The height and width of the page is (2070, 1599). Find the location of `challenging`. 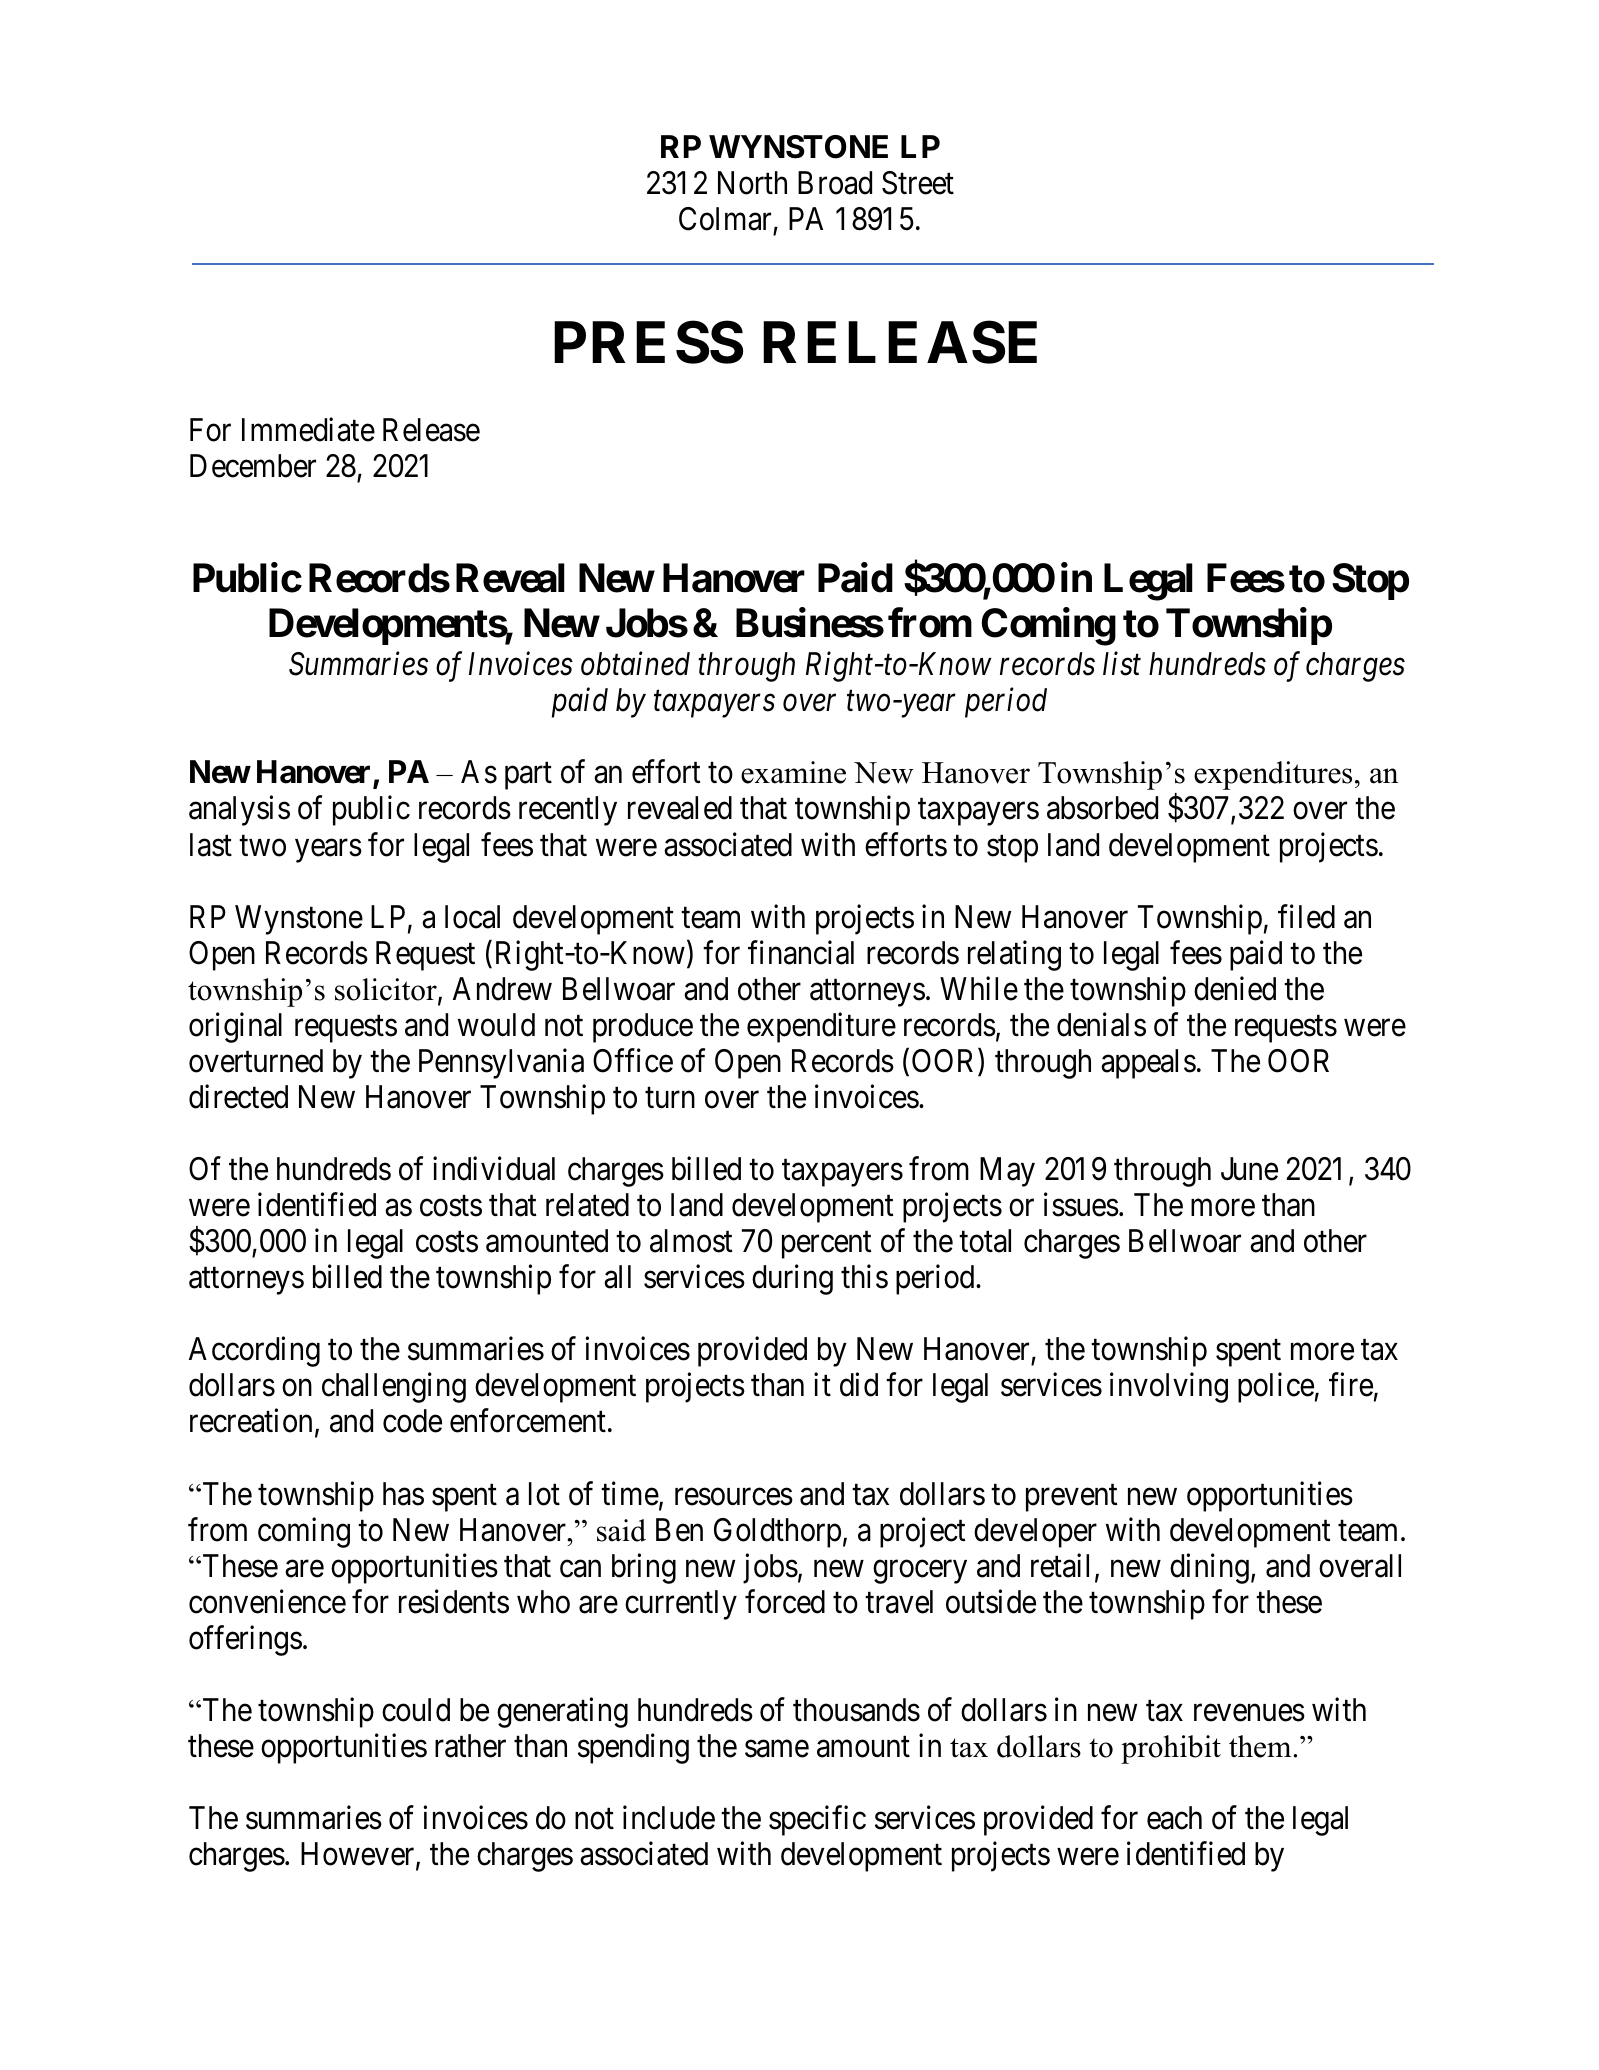

challenging is located at coordinates (394, 1388).
